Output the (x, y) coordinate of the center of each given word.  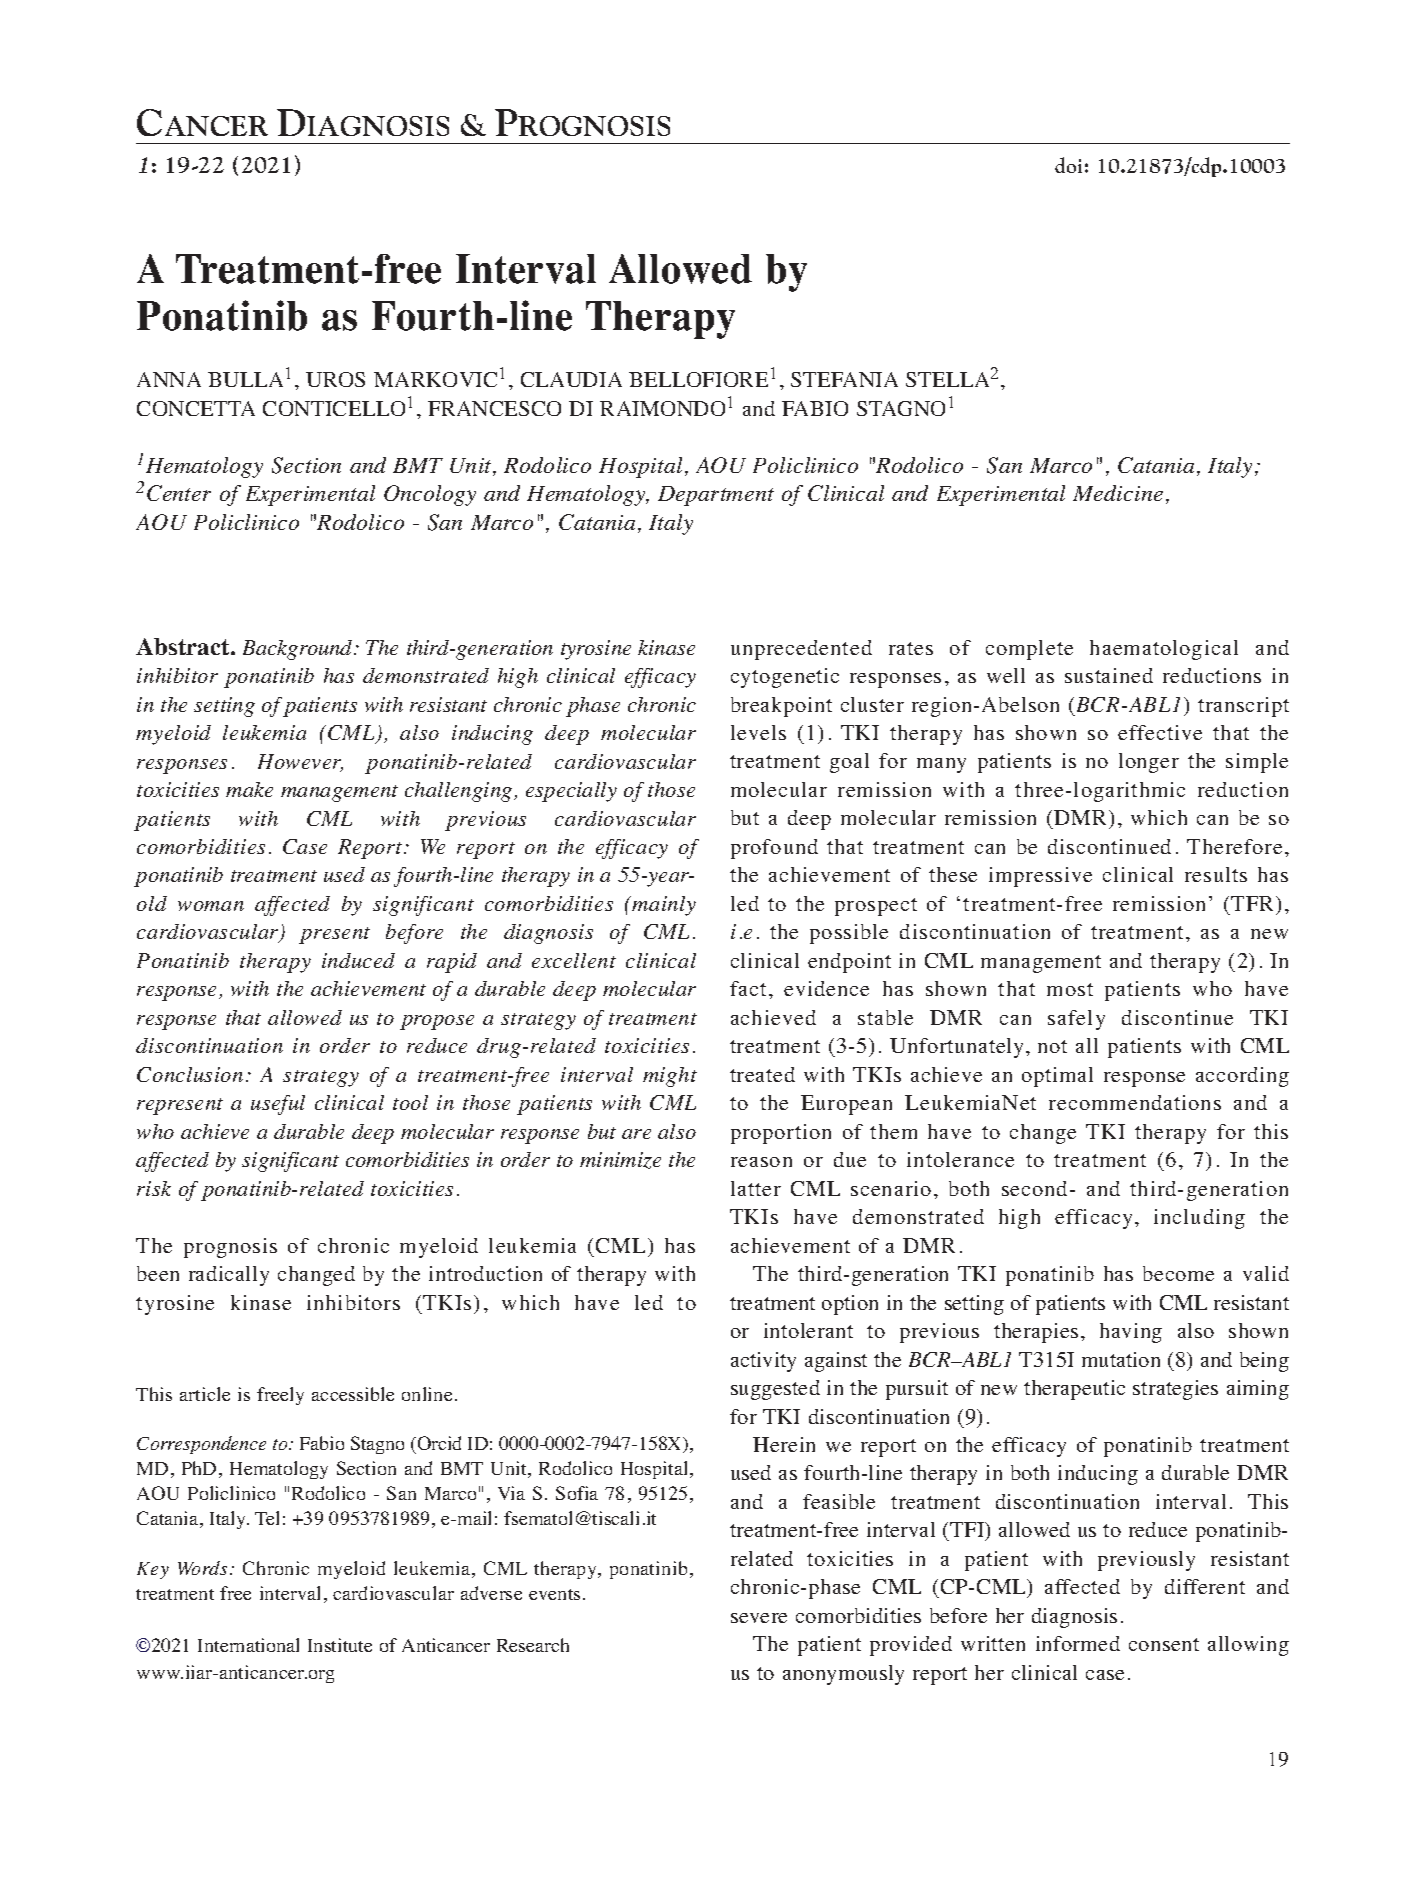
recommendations (1135, 1102)
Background (299, 650)
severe (759, 1618)
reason (761, 1162)
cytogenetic (785, 678)
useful (278, 1105)
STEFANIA (844, 379)
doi (1068, 165)
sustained (1109, 675)
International (248, 1645)
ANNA (169, 379)
